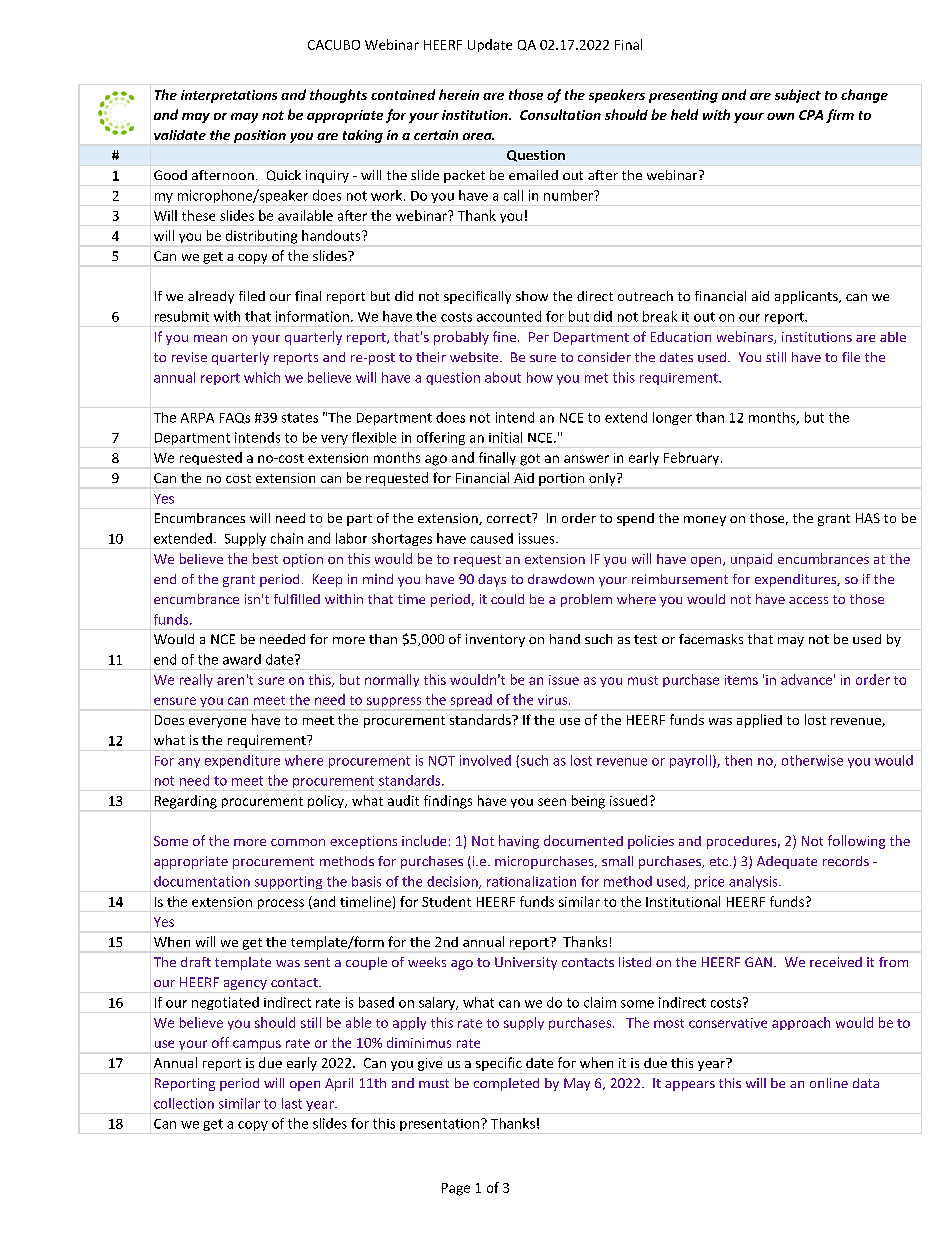  What do you see at coordinates (260, 136) in the document?
I see `position` at bounding box center [260, 136].
